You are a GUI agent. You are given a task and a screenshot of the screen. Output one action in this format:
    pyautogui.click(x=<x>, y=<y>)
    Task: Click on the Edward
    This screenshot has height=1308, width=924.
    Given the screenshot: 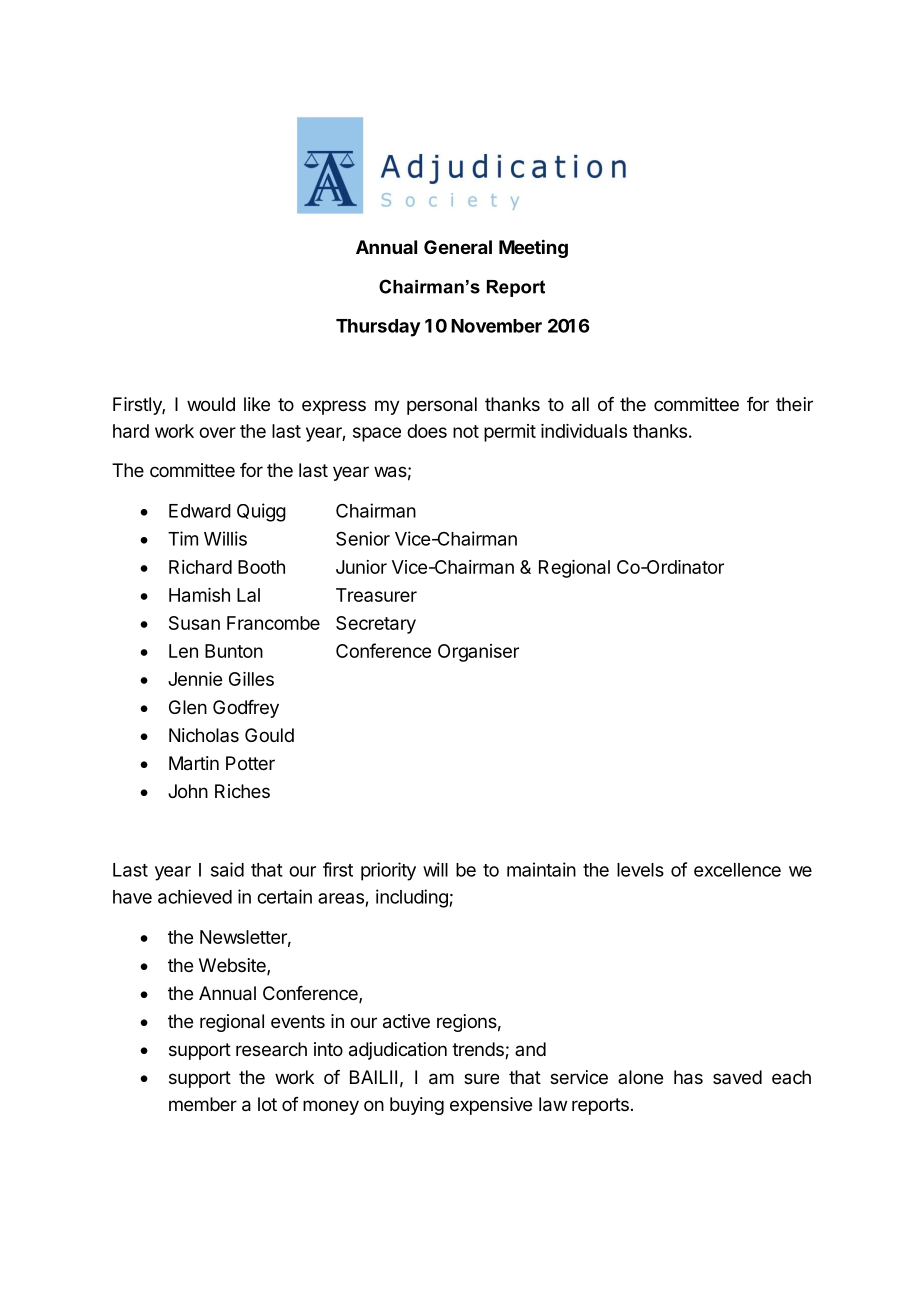 What is the action you would take?
    pyautogui.click(x=200, y=511)
